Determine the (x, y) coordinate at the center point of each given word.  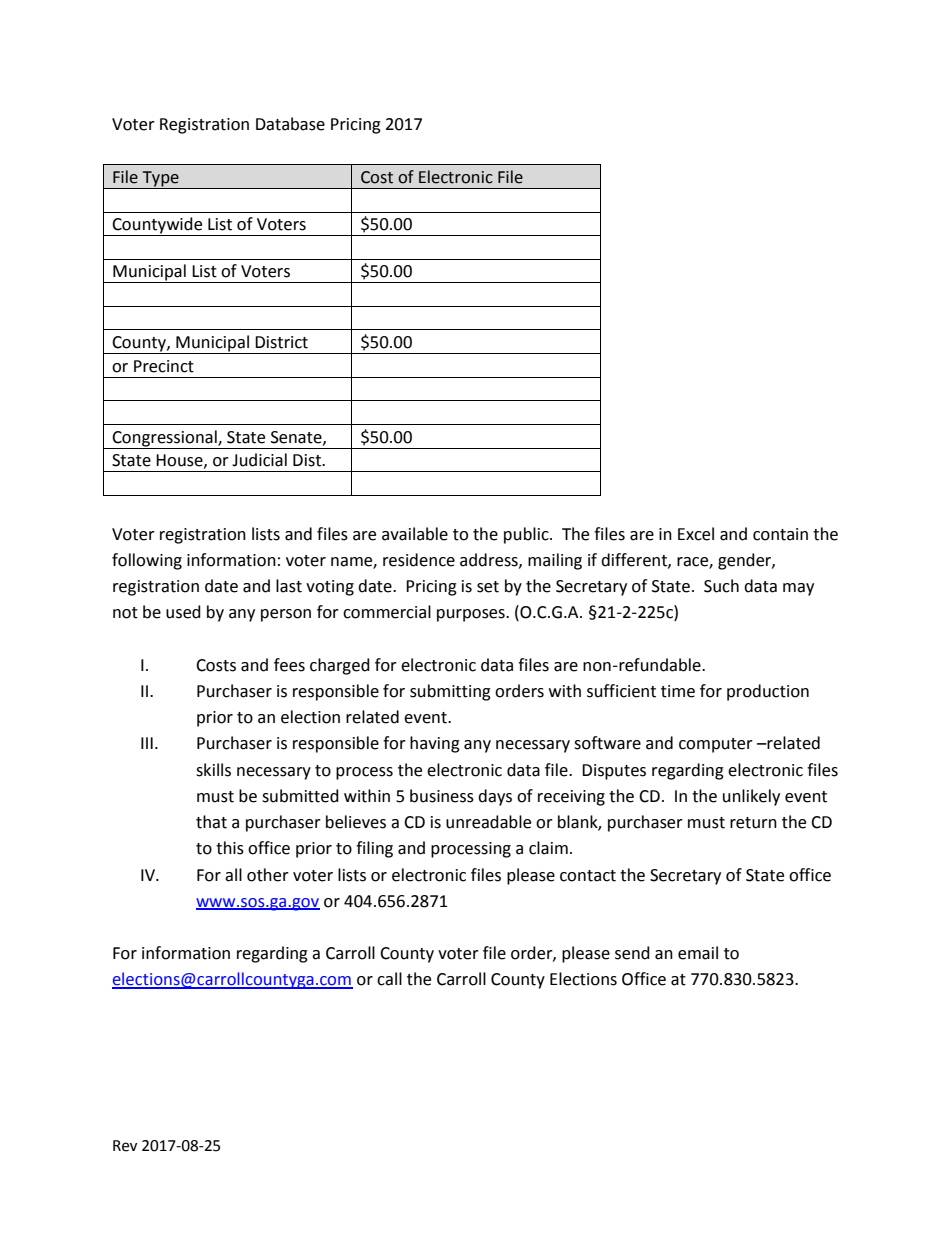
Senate (297, 438)
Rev (125, 1146)
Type (160, 180)
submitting (450, 692)
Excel (696, 534)
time (678, 691)
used (183, 612)
